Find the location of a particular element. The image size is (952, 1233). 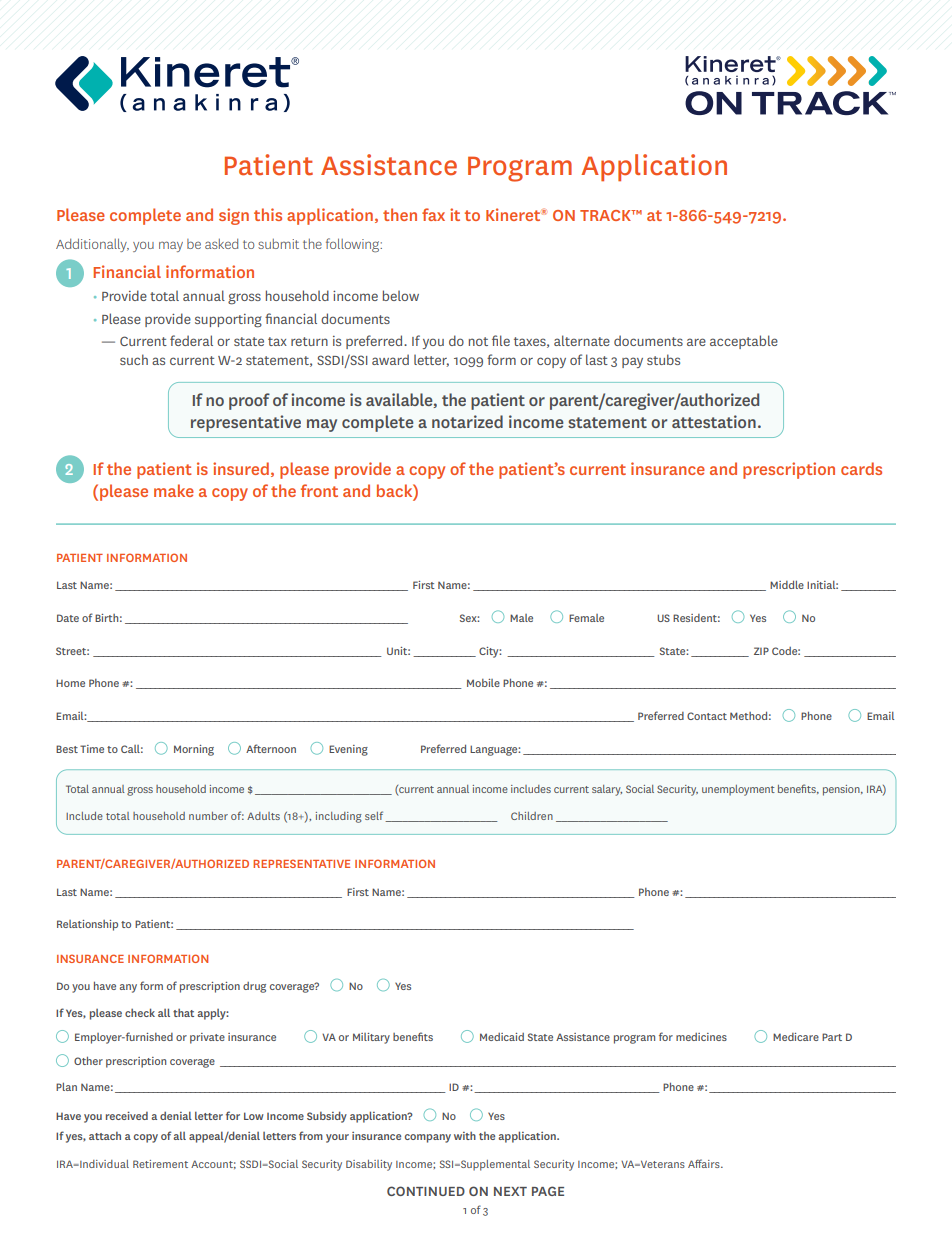

Medicare is located at coordinates (796, 1037).
